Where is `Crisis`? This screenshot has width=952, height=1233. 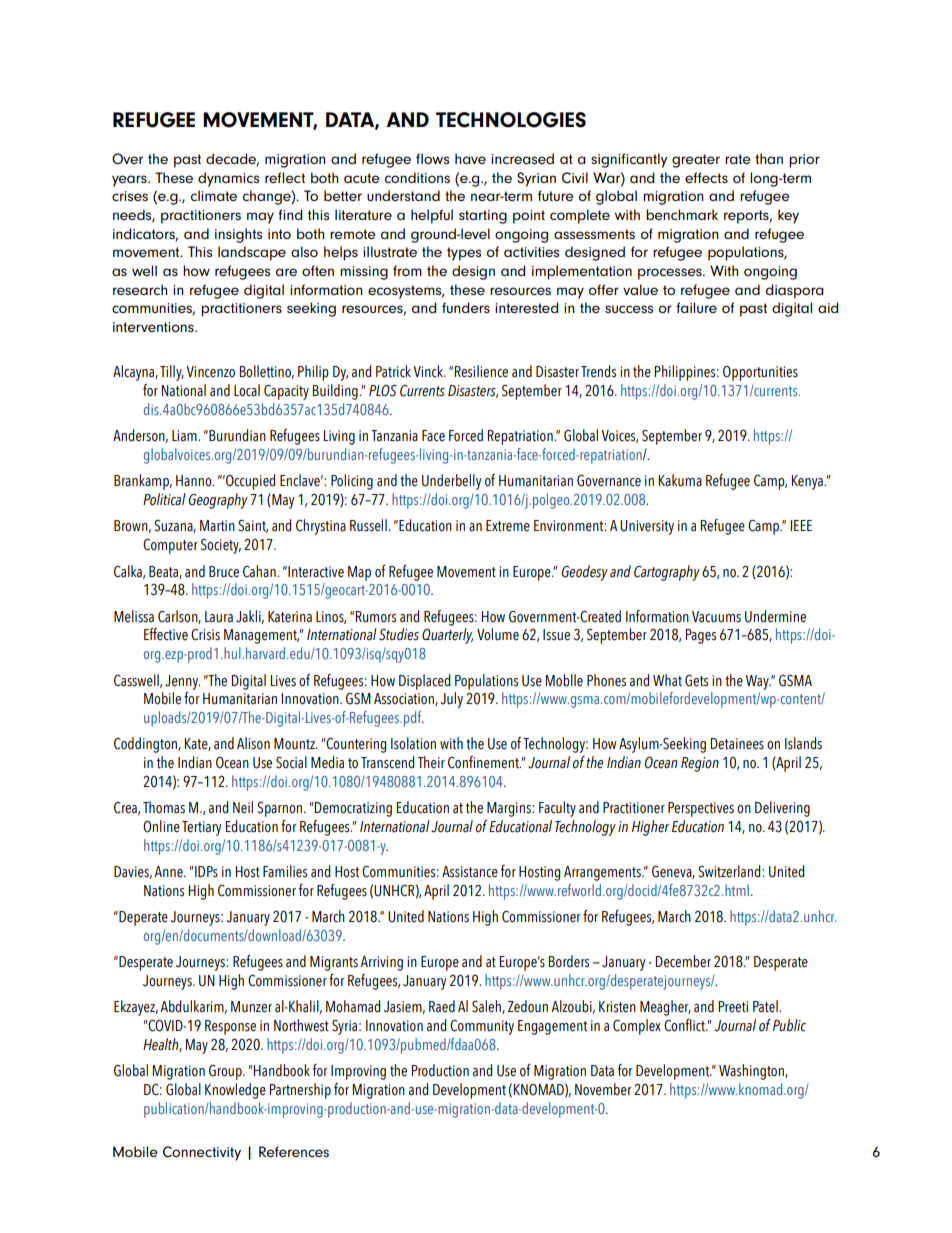
Crisis is located at coordinates (205, 635).
